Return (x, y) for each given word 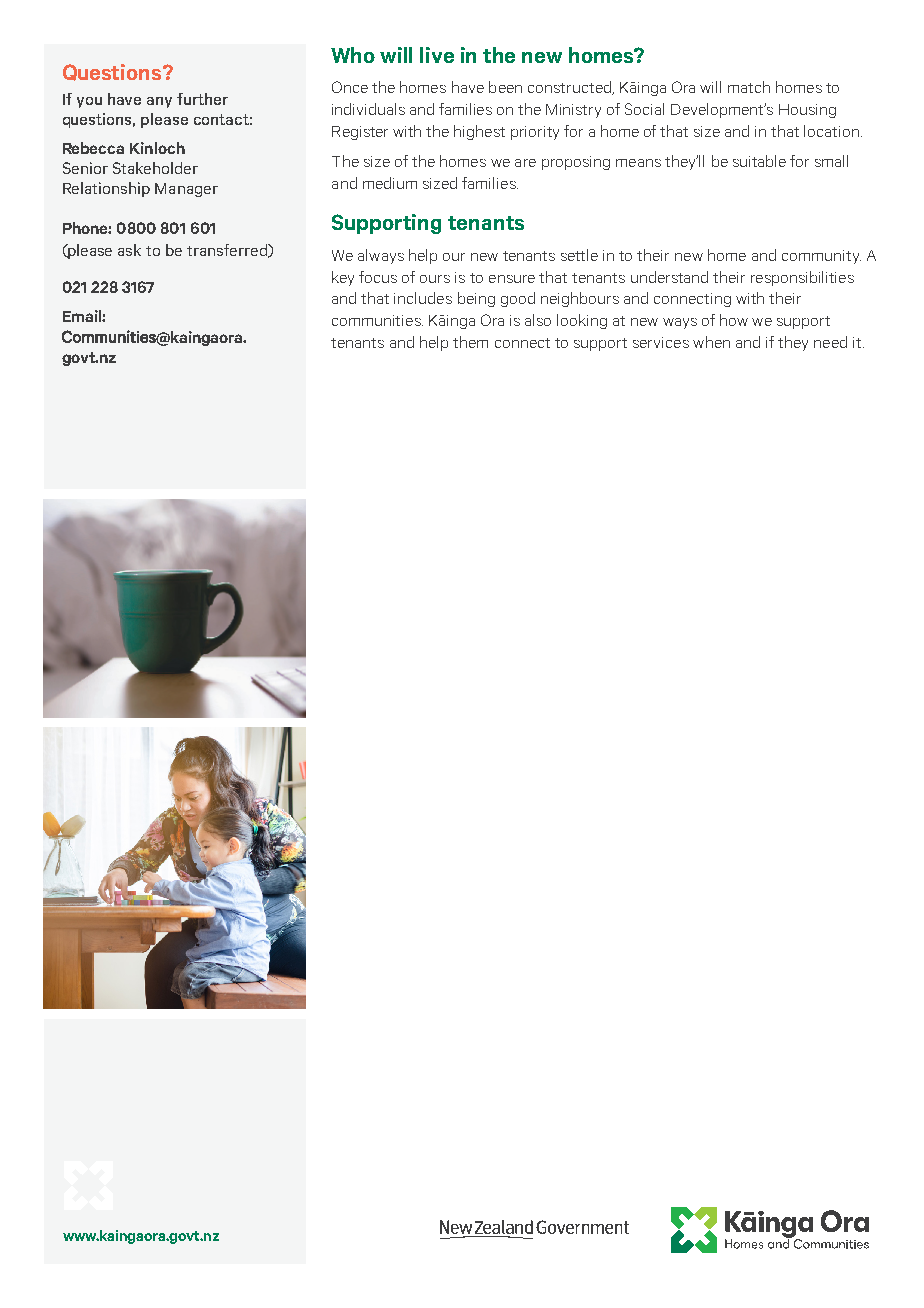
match (749, 87)
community (821, 257)
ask (129, 250)
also (538, 320)
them (470, 342)
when (711, 342)
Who (353, 55)
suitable (759, 161)
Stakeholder (155, 168)
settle (579, 255)
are (525, 163)
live (437, 55)
